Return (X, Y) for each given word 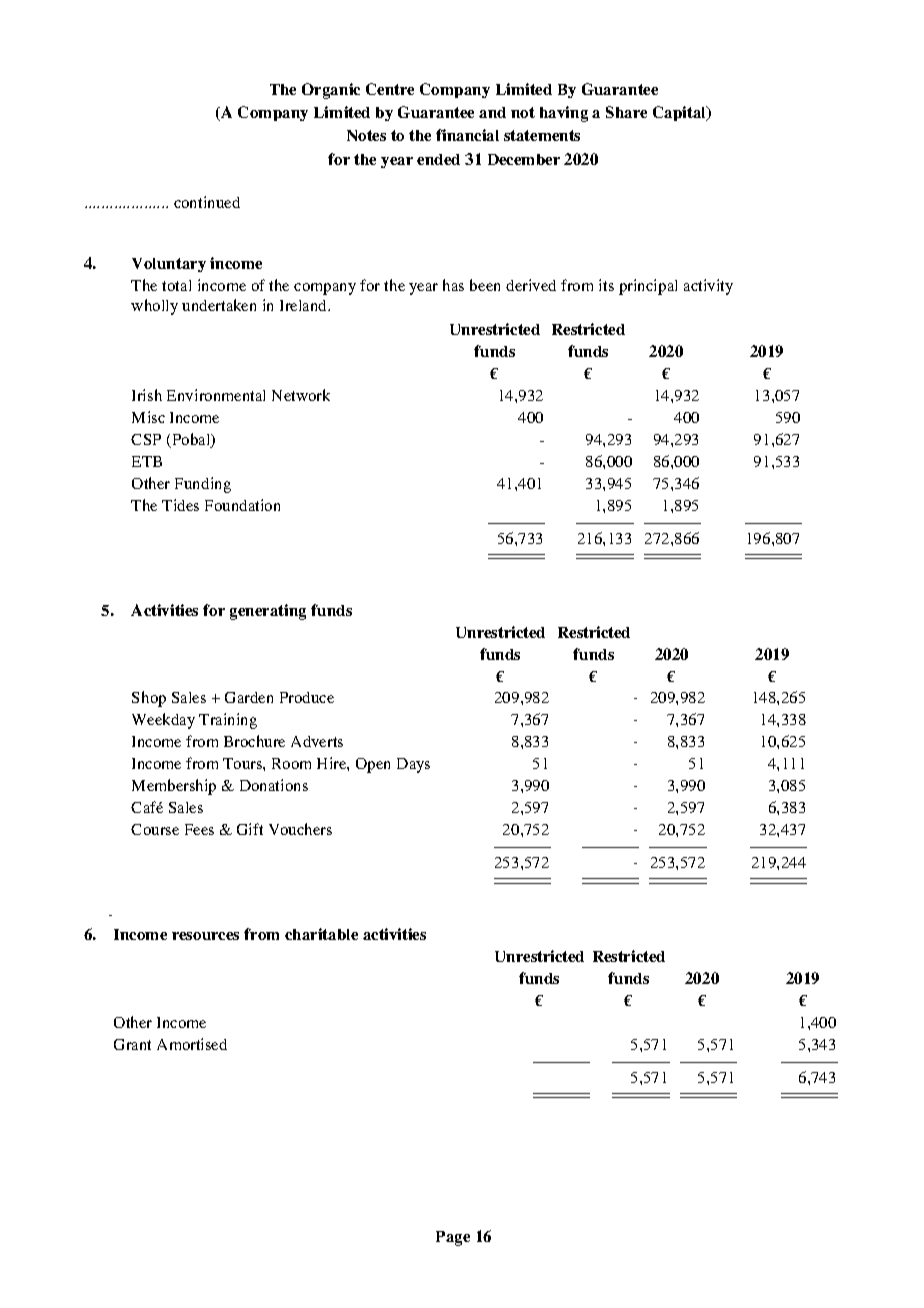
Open (373, 765)
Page (453, 1238)
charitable (321, 934)
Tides (180, 505)
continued (207, 202)
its (606, 285)
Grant (132, 1044)
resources (205, 936)
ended (438, 159)
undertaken (219, 305)
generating (268, 612)
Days (413, 765)
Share (626, 112)
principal (648, 287)
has (453, 285)
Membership (174, 787)
